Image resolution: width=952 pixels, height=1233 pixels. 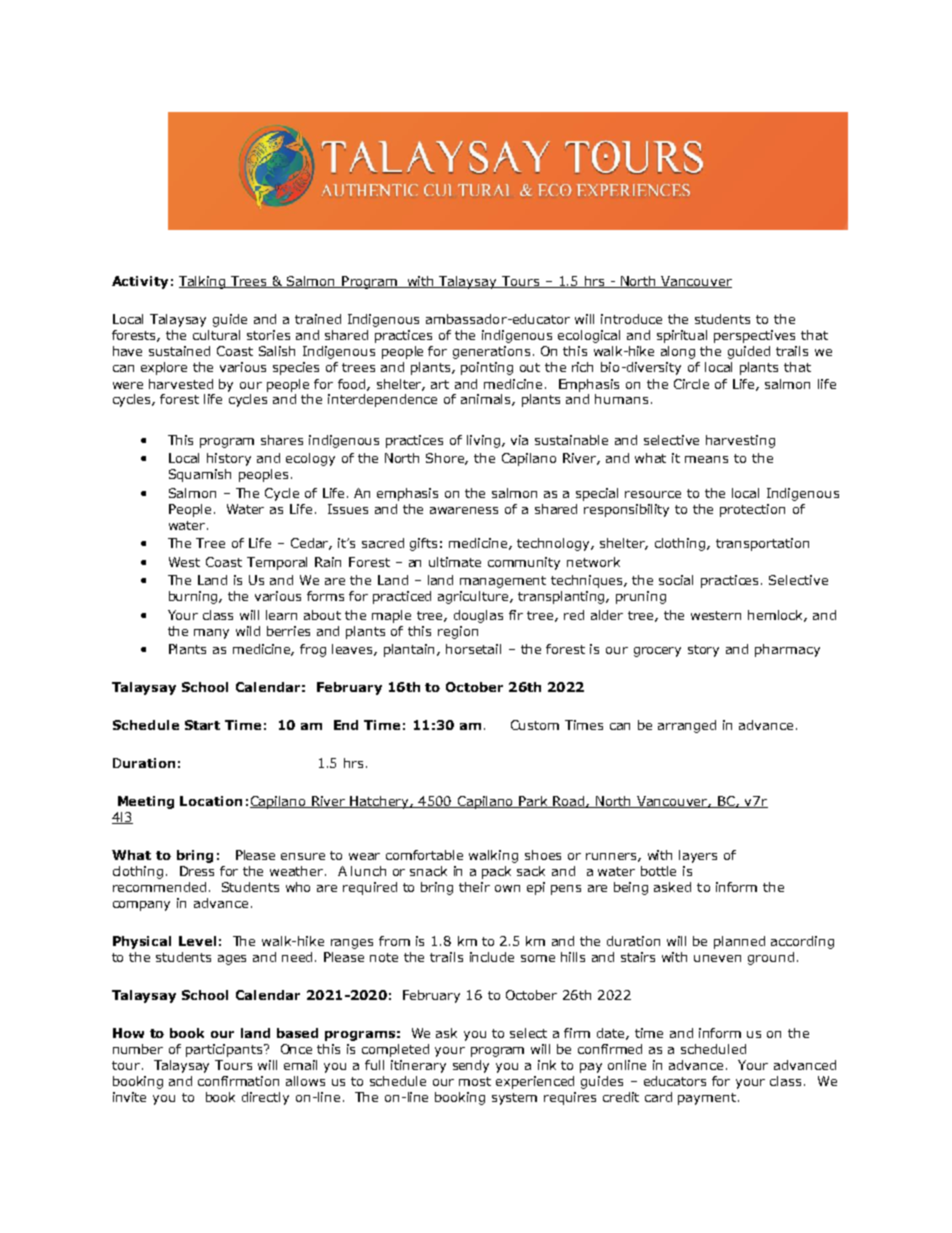 I want to click on Meeting, so click(x=146, y=802).
